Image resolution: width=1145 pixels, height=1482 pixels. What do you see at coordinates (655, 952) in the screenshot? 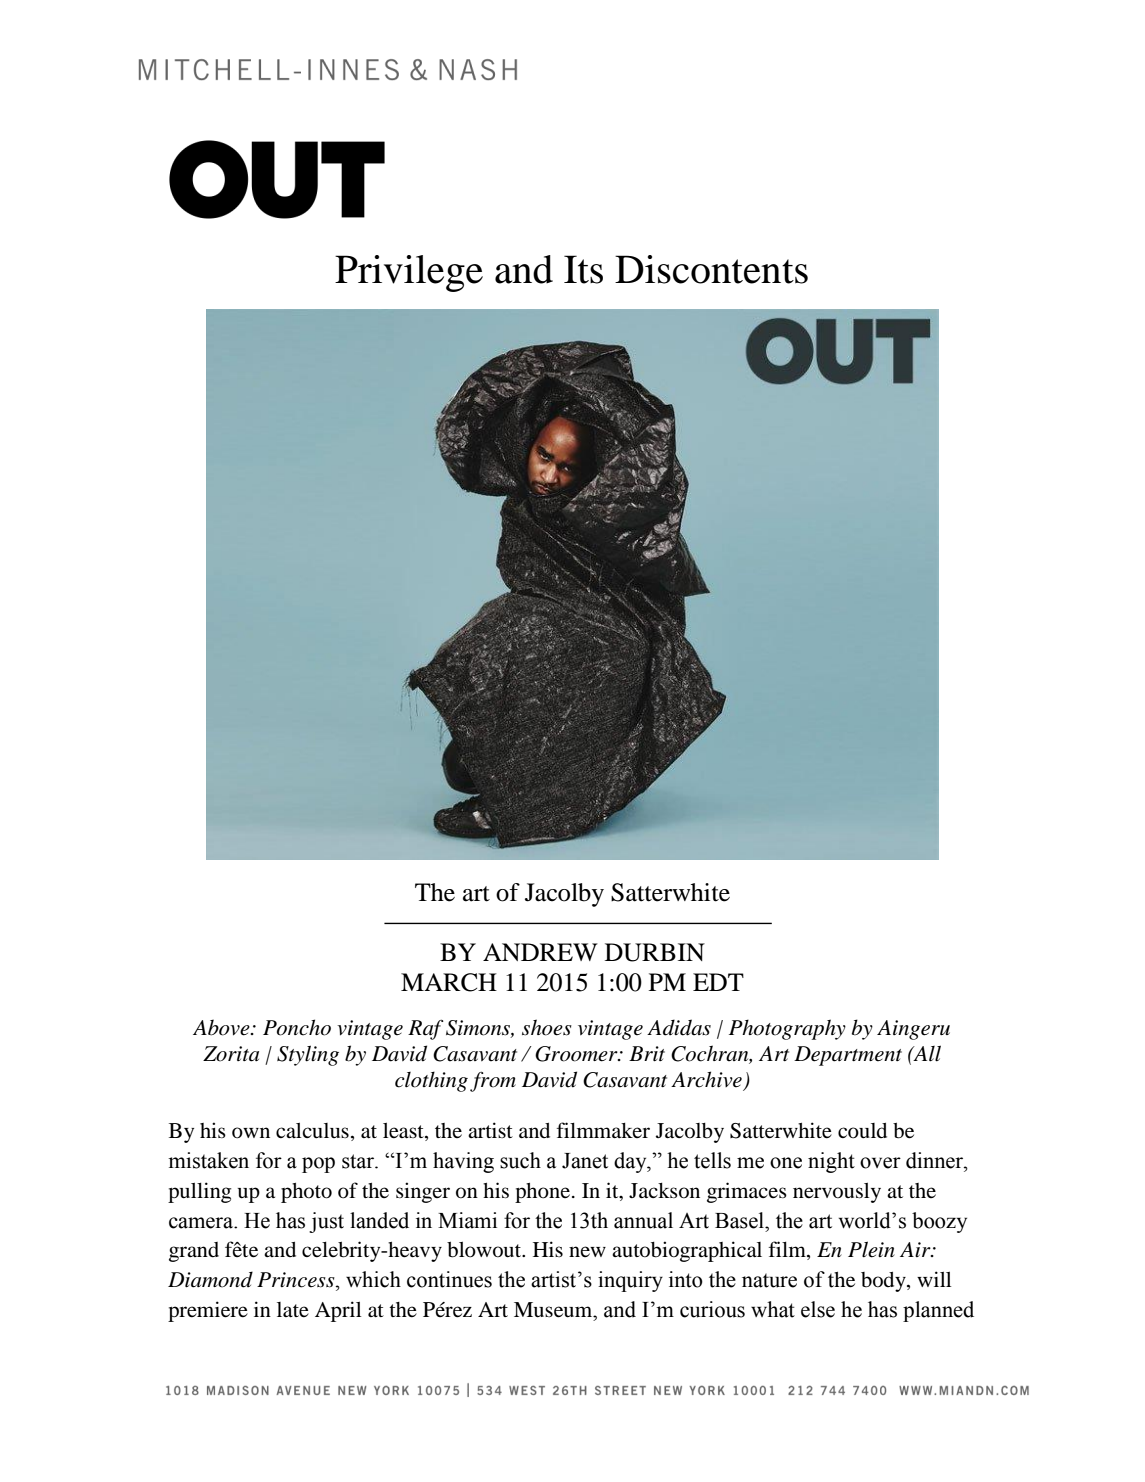
I see `DURBIN` at bounding box center [655, 952].
